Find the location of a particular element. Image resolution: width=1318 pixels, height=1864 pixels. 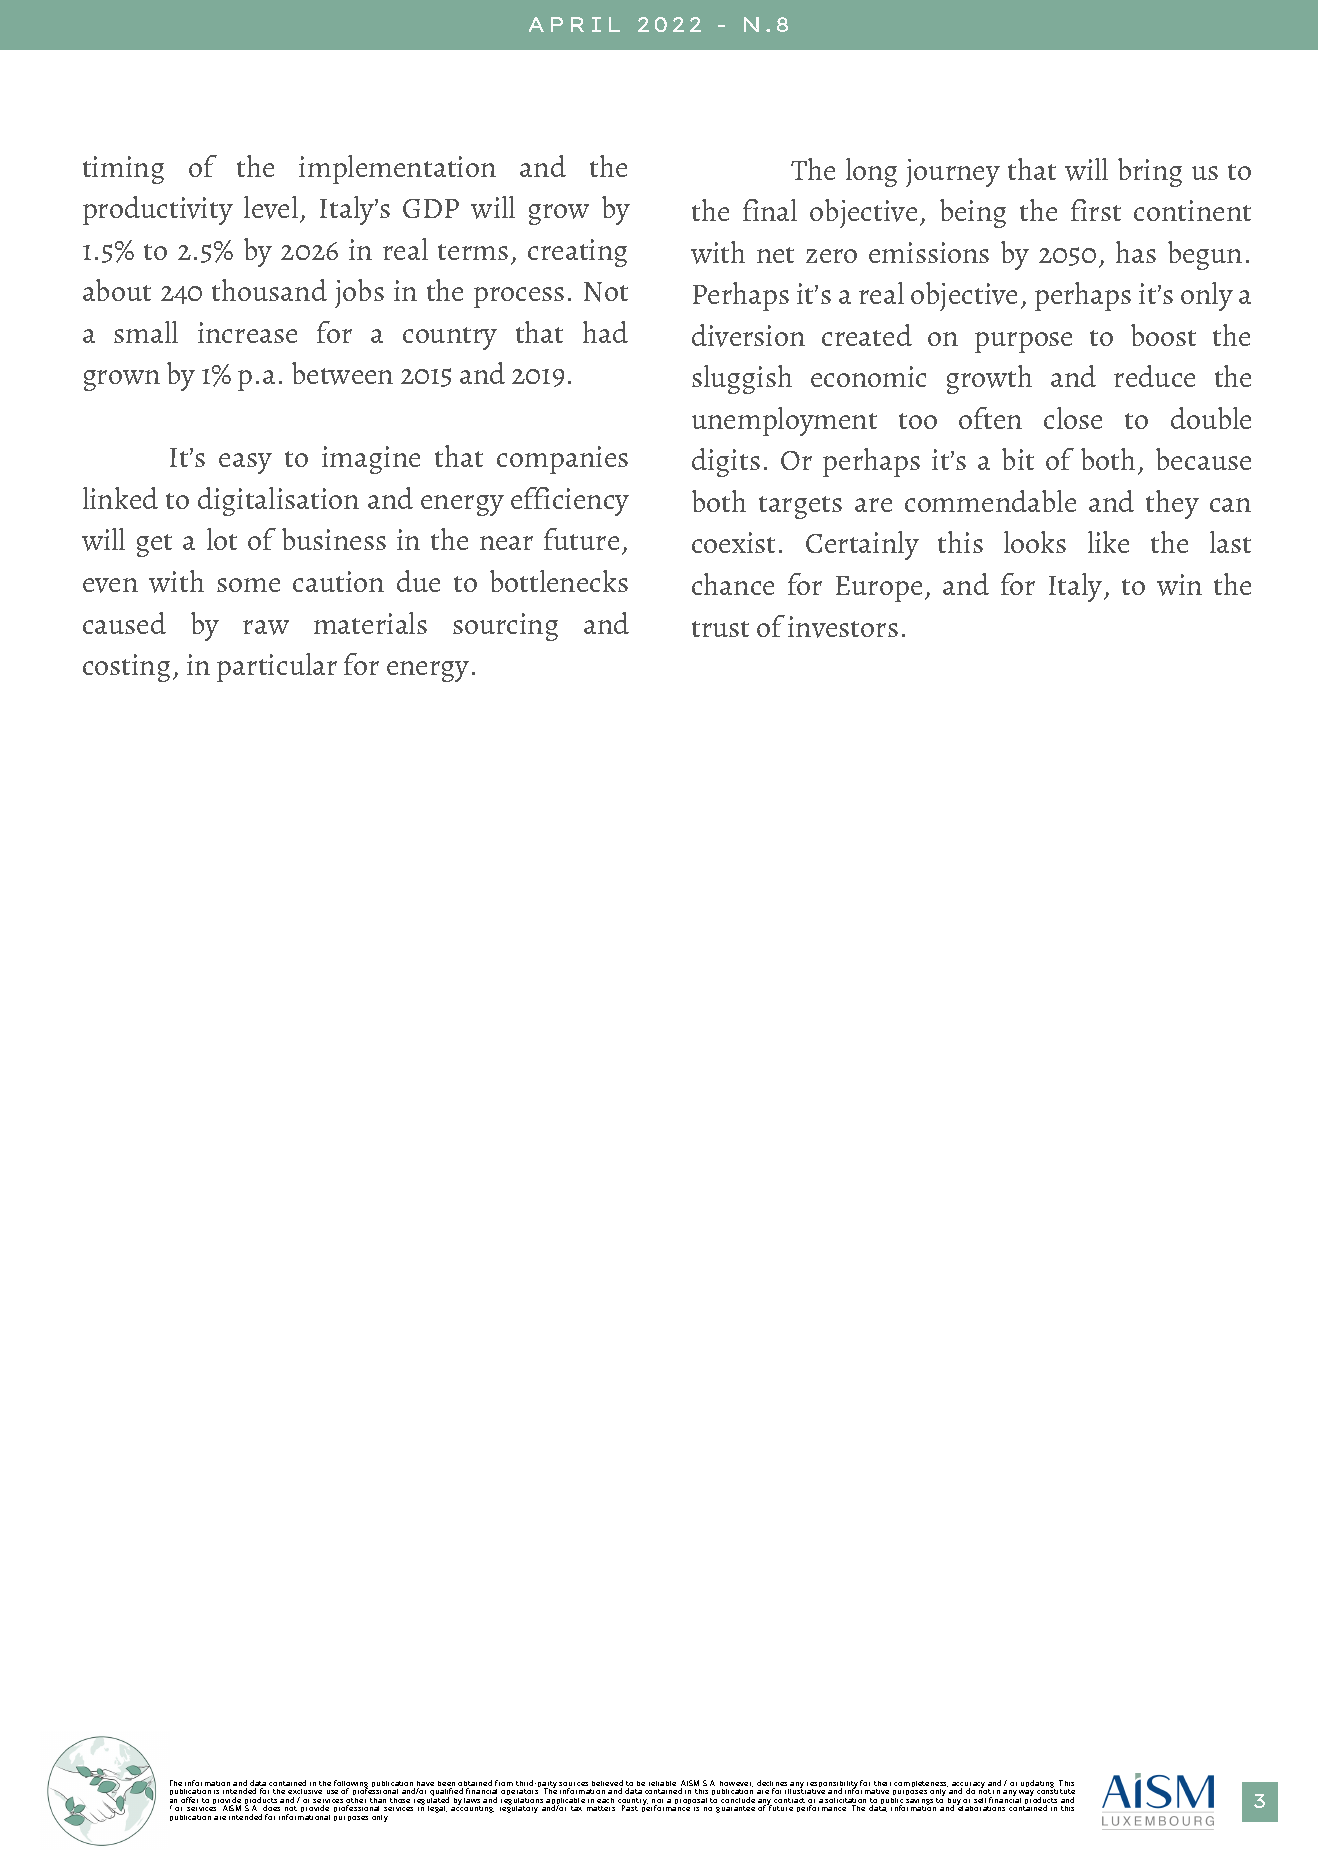

digitalisation is located at coordinates (278, 501).
